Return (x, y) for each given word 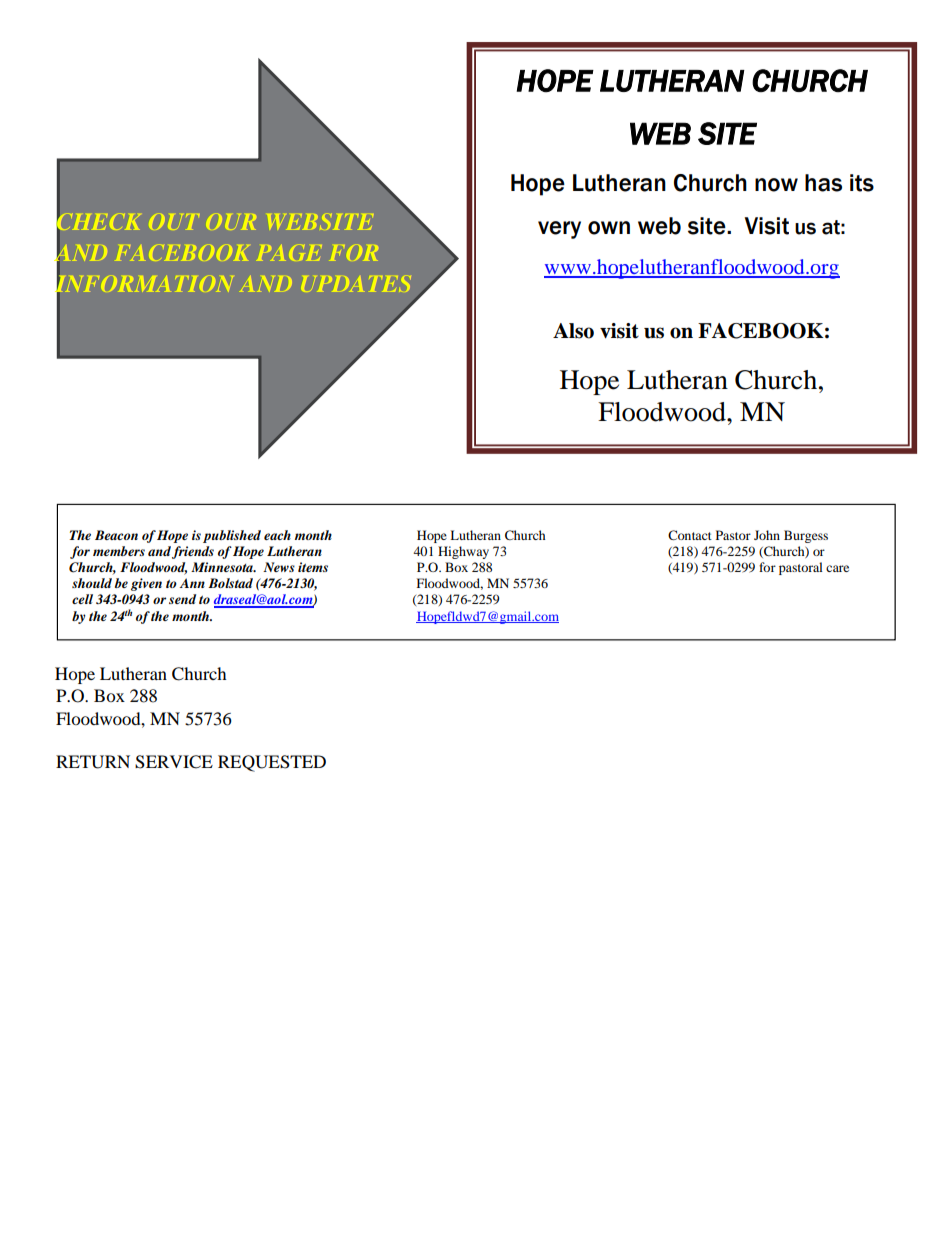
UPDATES (357, 284)
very (559, 230)
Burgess (806, 536)
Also (573, 331)
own (609, 228)
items (313, 567)
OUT (175, 222)
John (767, 535)
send (182, 599)
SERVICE (174, 762)
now (776, 185)
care (837, 568)
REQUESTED (272, 763)
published (232, 536)
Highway (463, 552)
